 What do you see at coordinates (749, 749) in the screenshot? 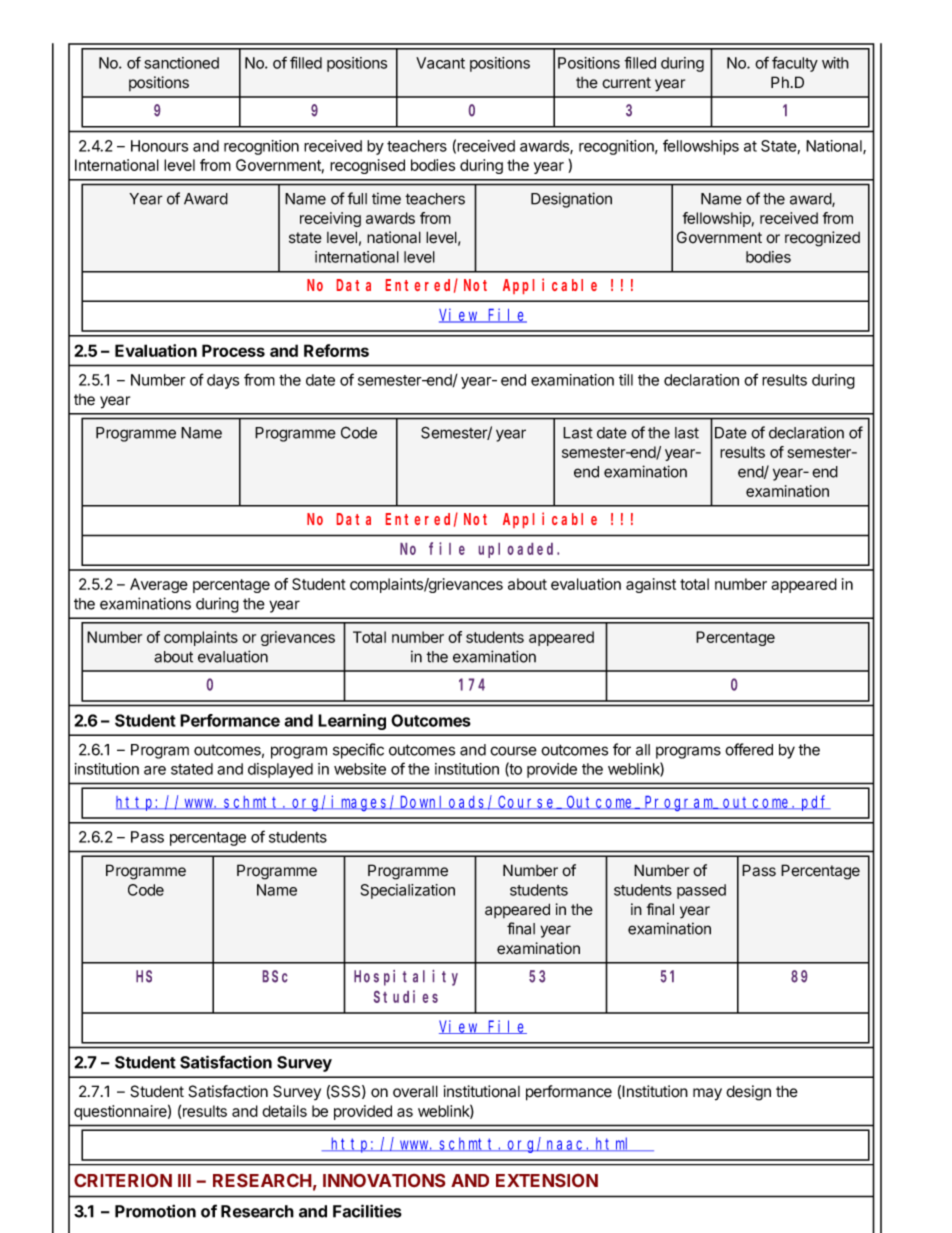
I see `offered` at bounding box center [749, 749].
